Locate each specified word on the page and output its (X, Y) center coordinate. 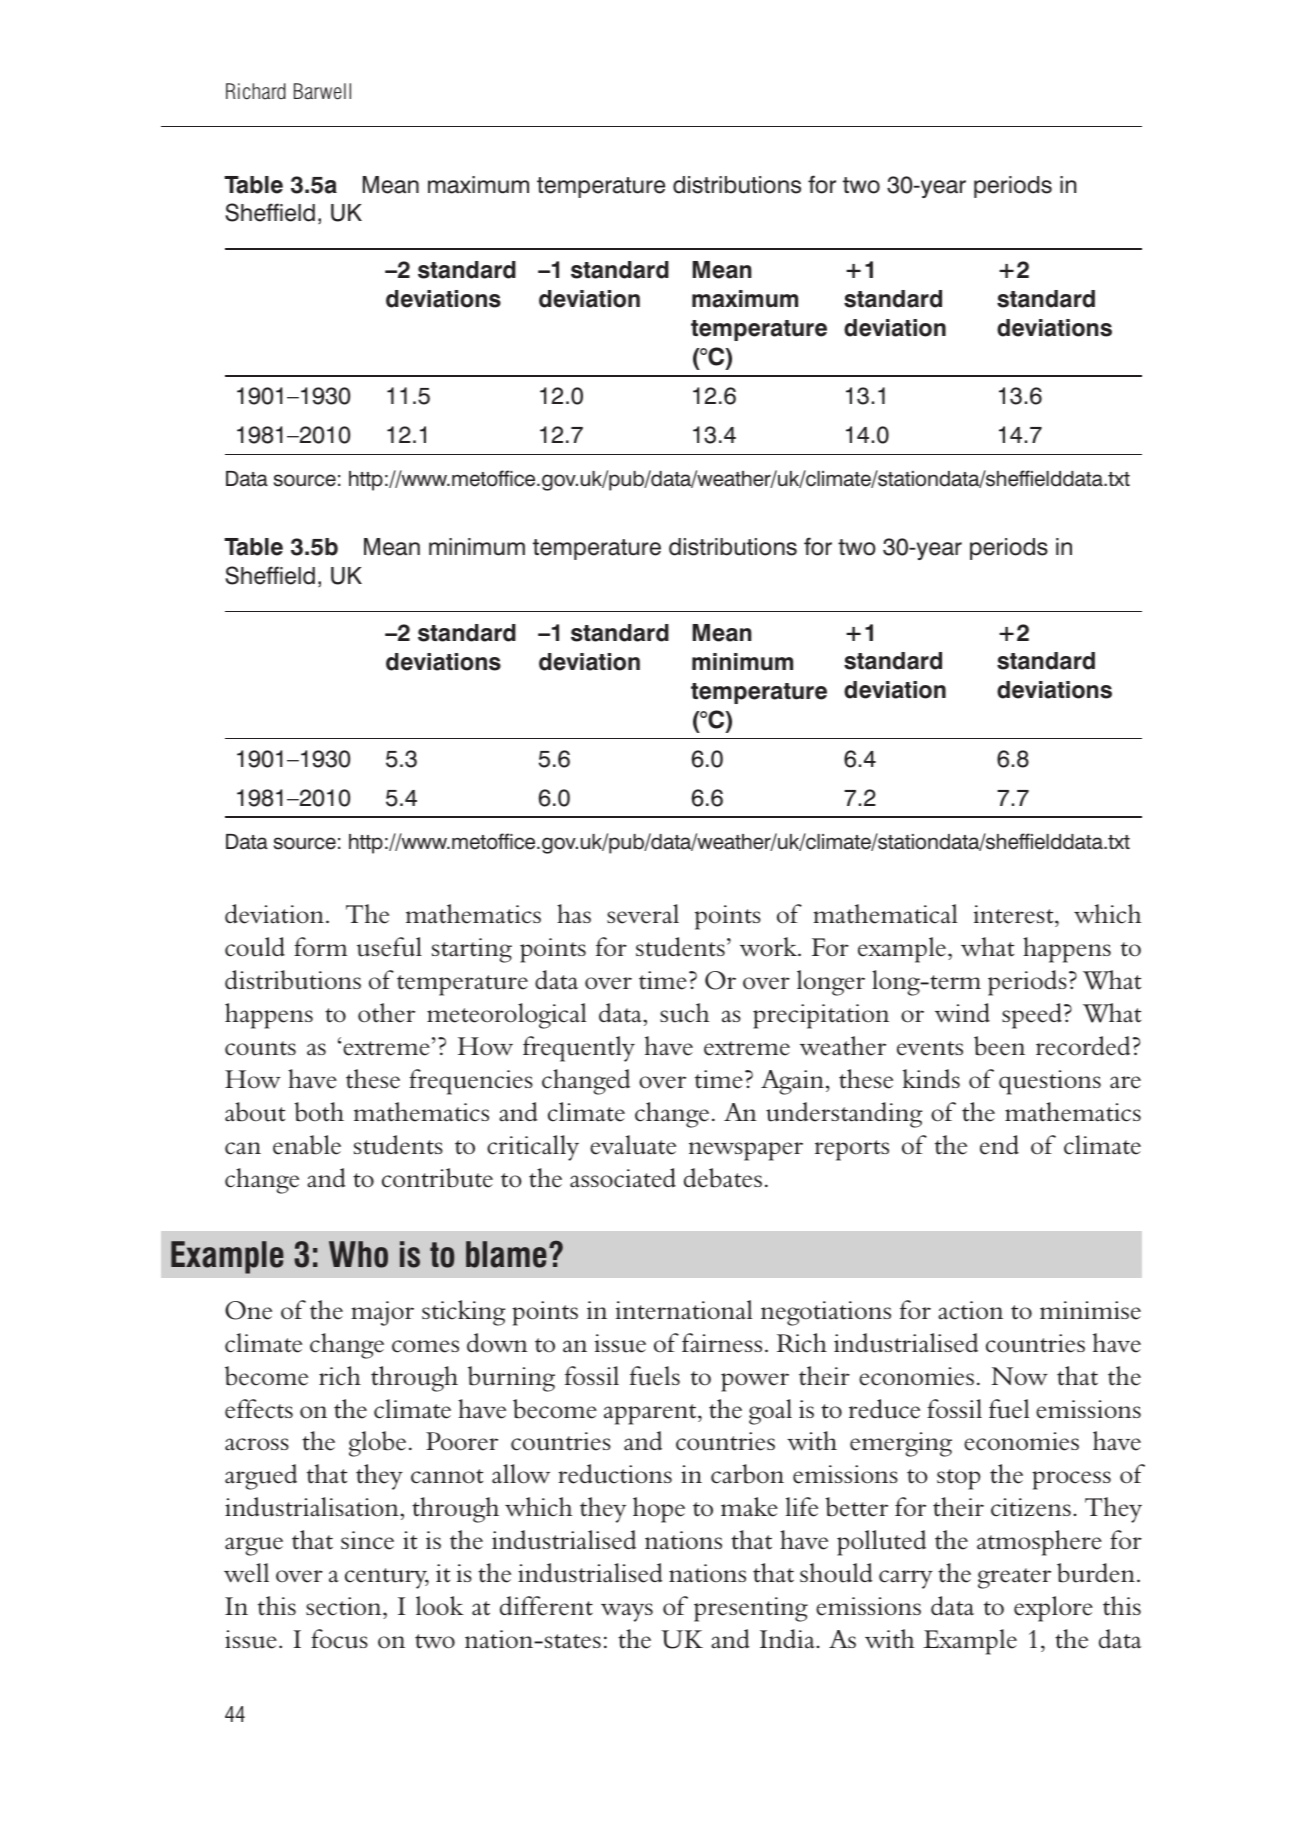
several (643, 914)
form (320, 947)
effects (259, 1409)
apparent (651, 1414)
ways (627, 1612)
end (999, 1145)
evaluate (633, 1145)
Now (1019, 1376)
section (345, 1608)
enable (307, 1145)
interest (1015, 916)
